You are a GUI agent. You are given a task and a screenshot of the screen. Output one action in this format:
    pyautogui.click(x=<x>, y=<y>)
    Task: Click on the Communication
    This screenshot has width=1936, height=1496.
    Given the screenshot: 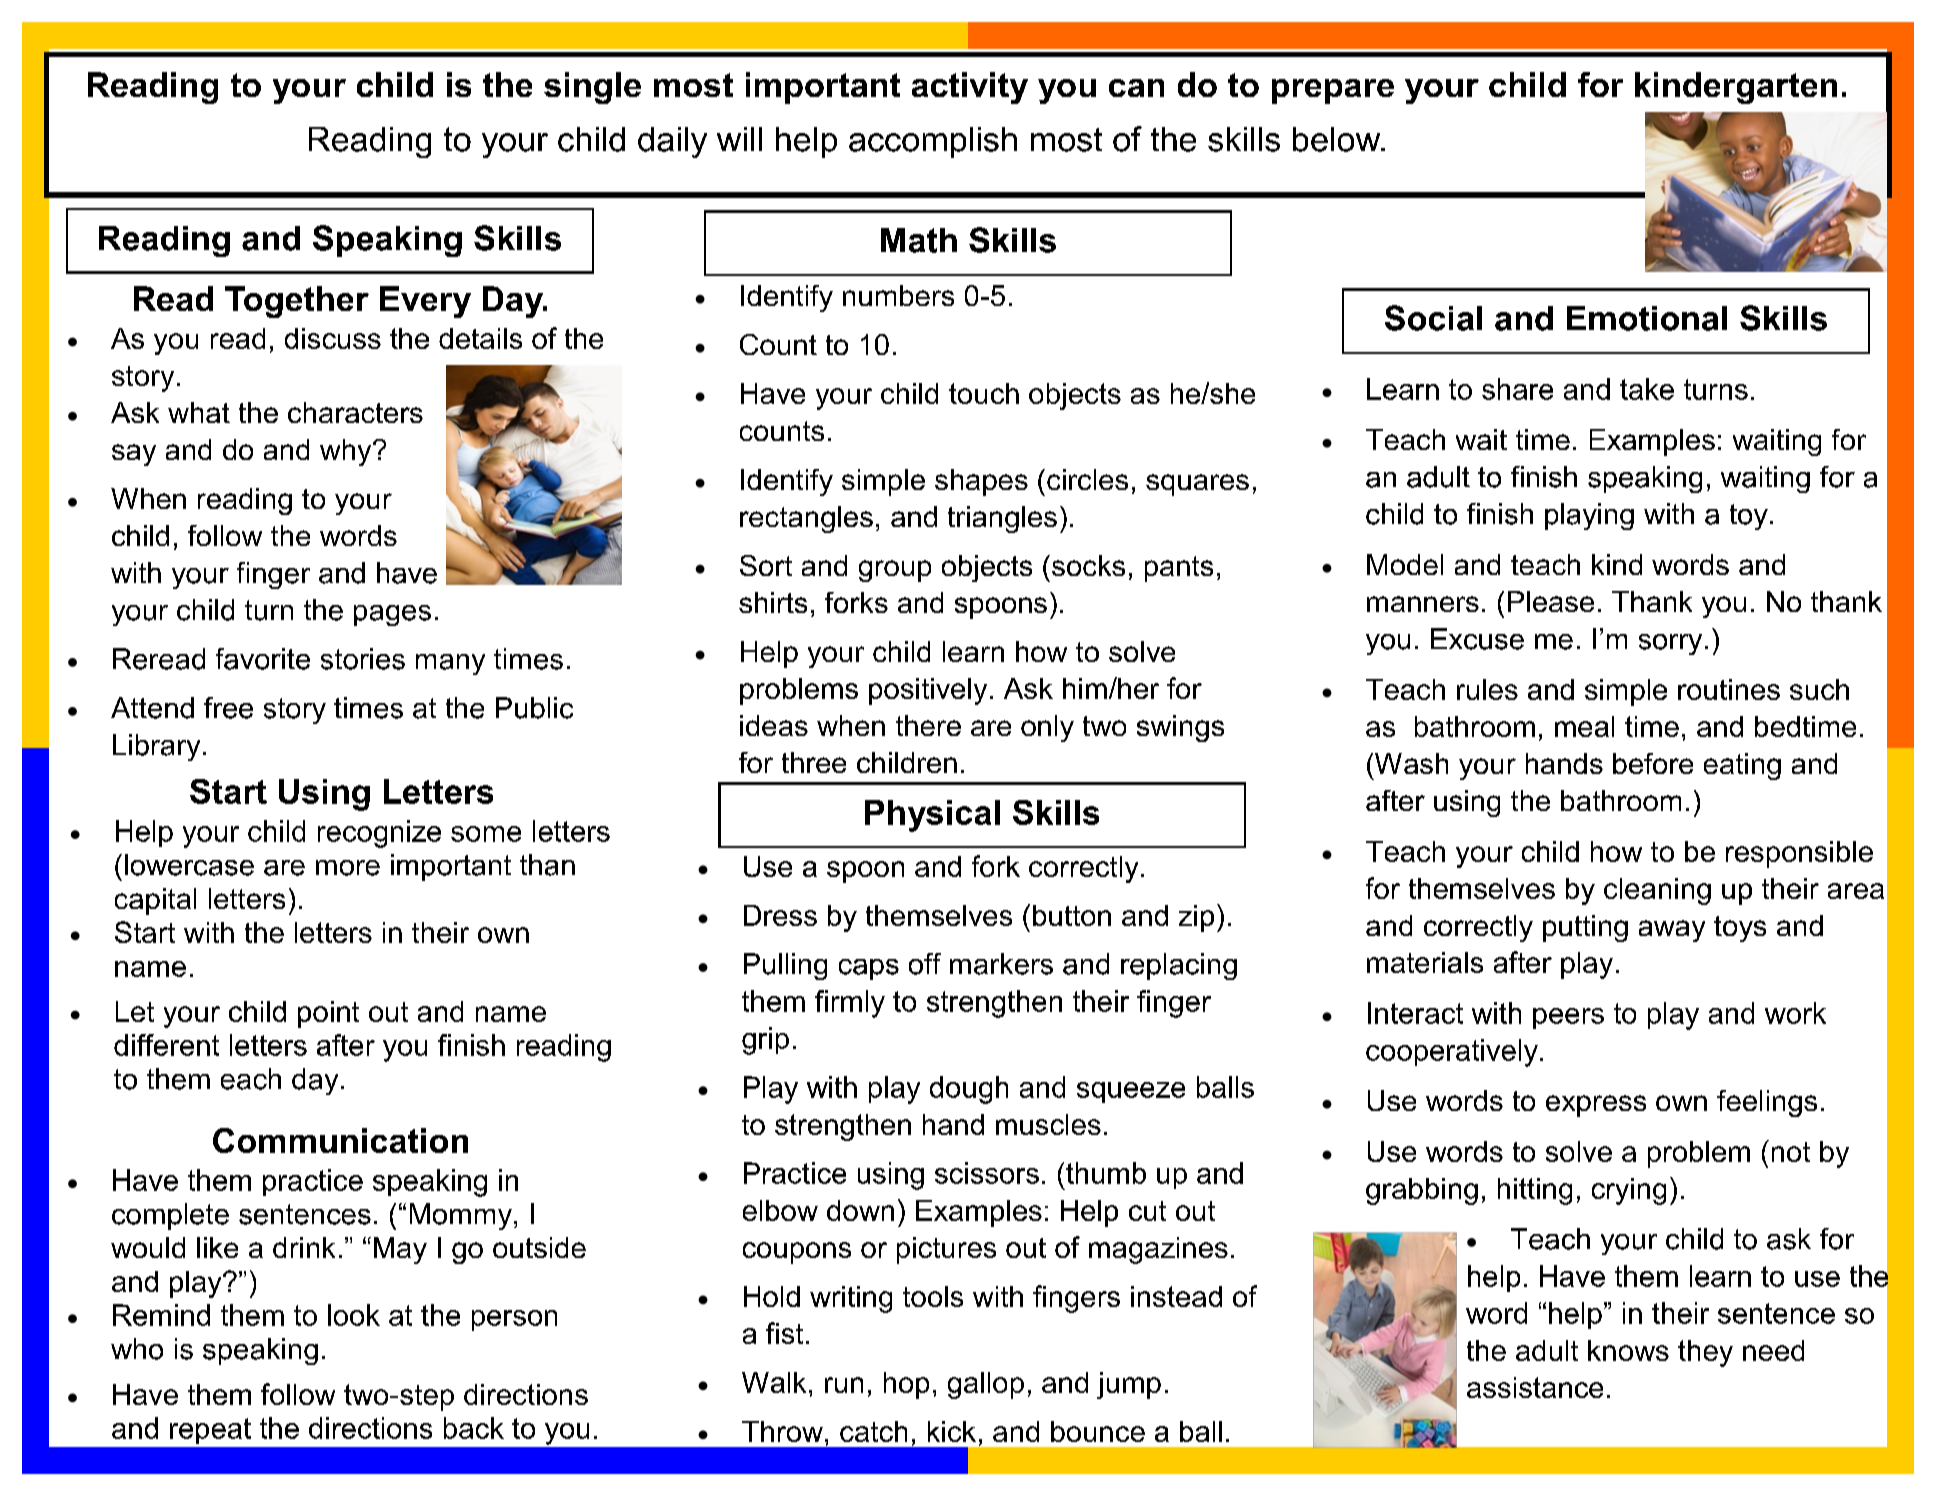 What is the action you would take?
    pyautogui.click(x=340, y=1140)
